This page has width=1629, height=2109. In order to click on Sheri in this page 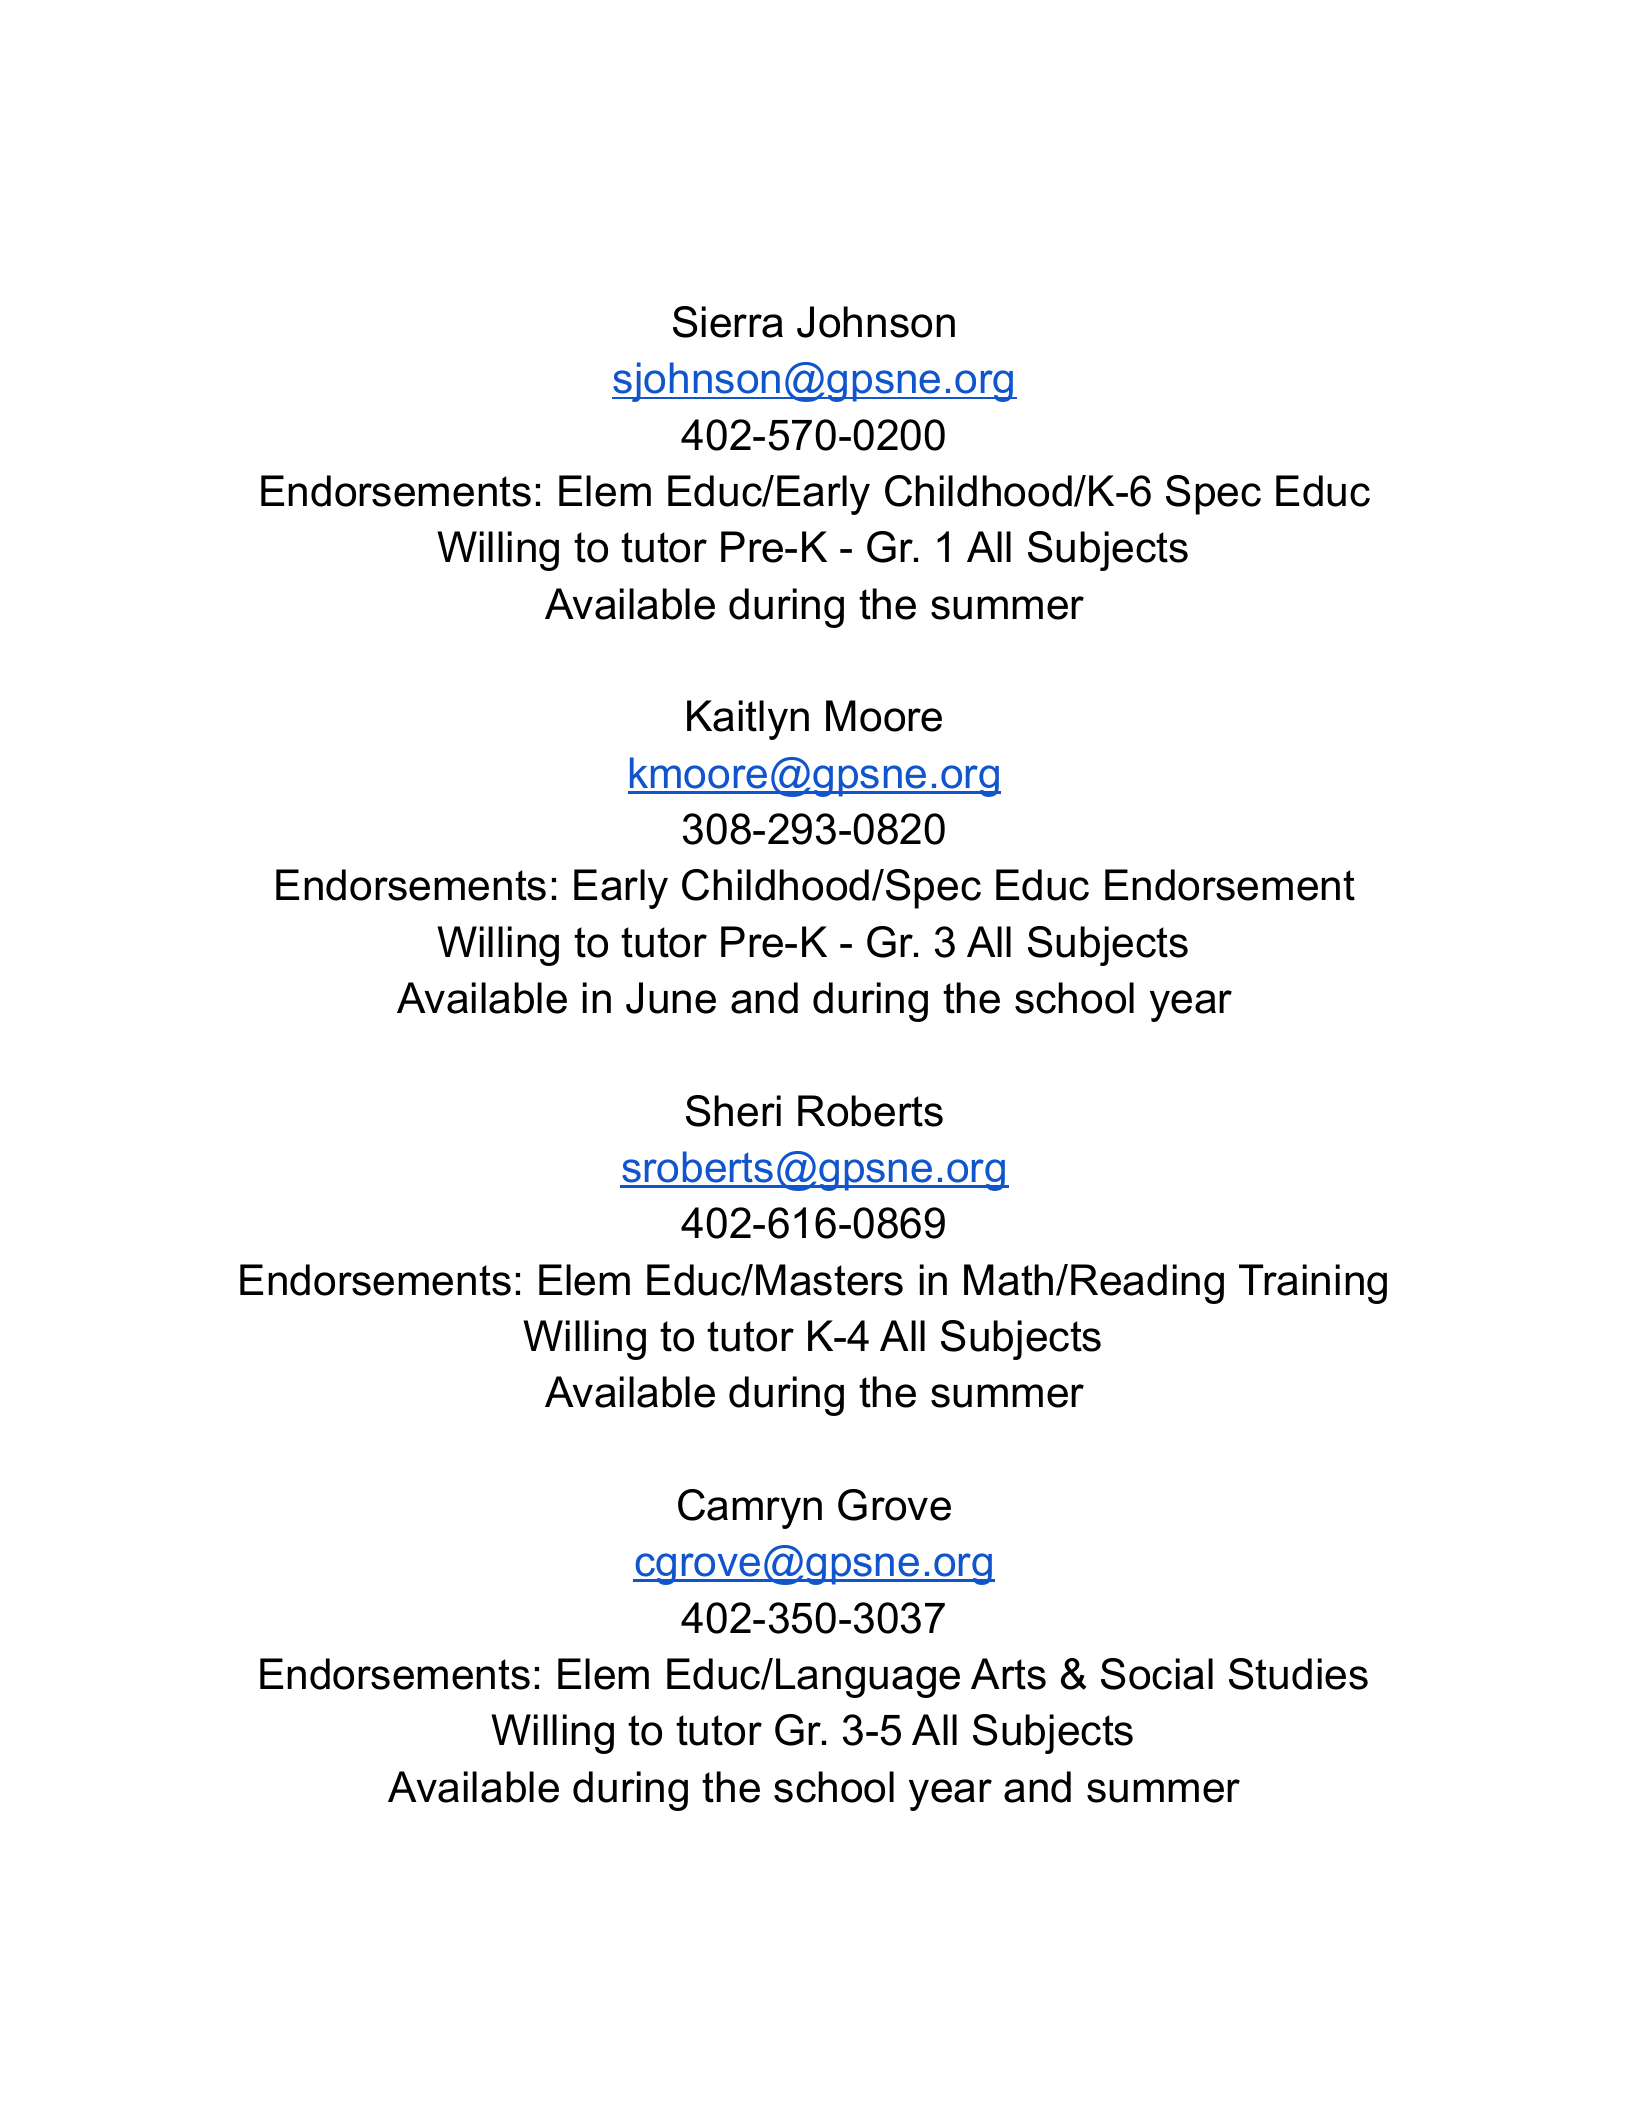, I will do `click(733, 1111)`.
